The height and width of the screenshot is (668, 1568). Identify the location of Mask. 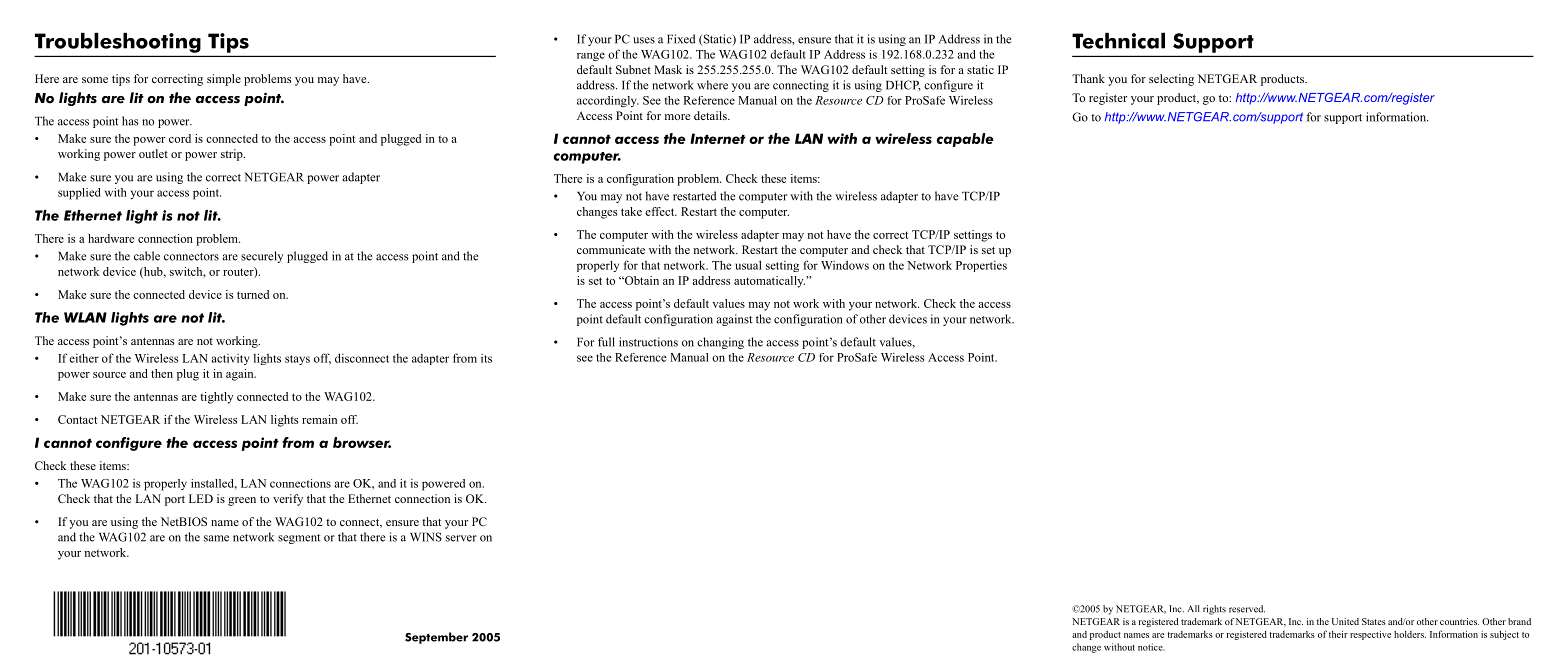
(668, 69).
